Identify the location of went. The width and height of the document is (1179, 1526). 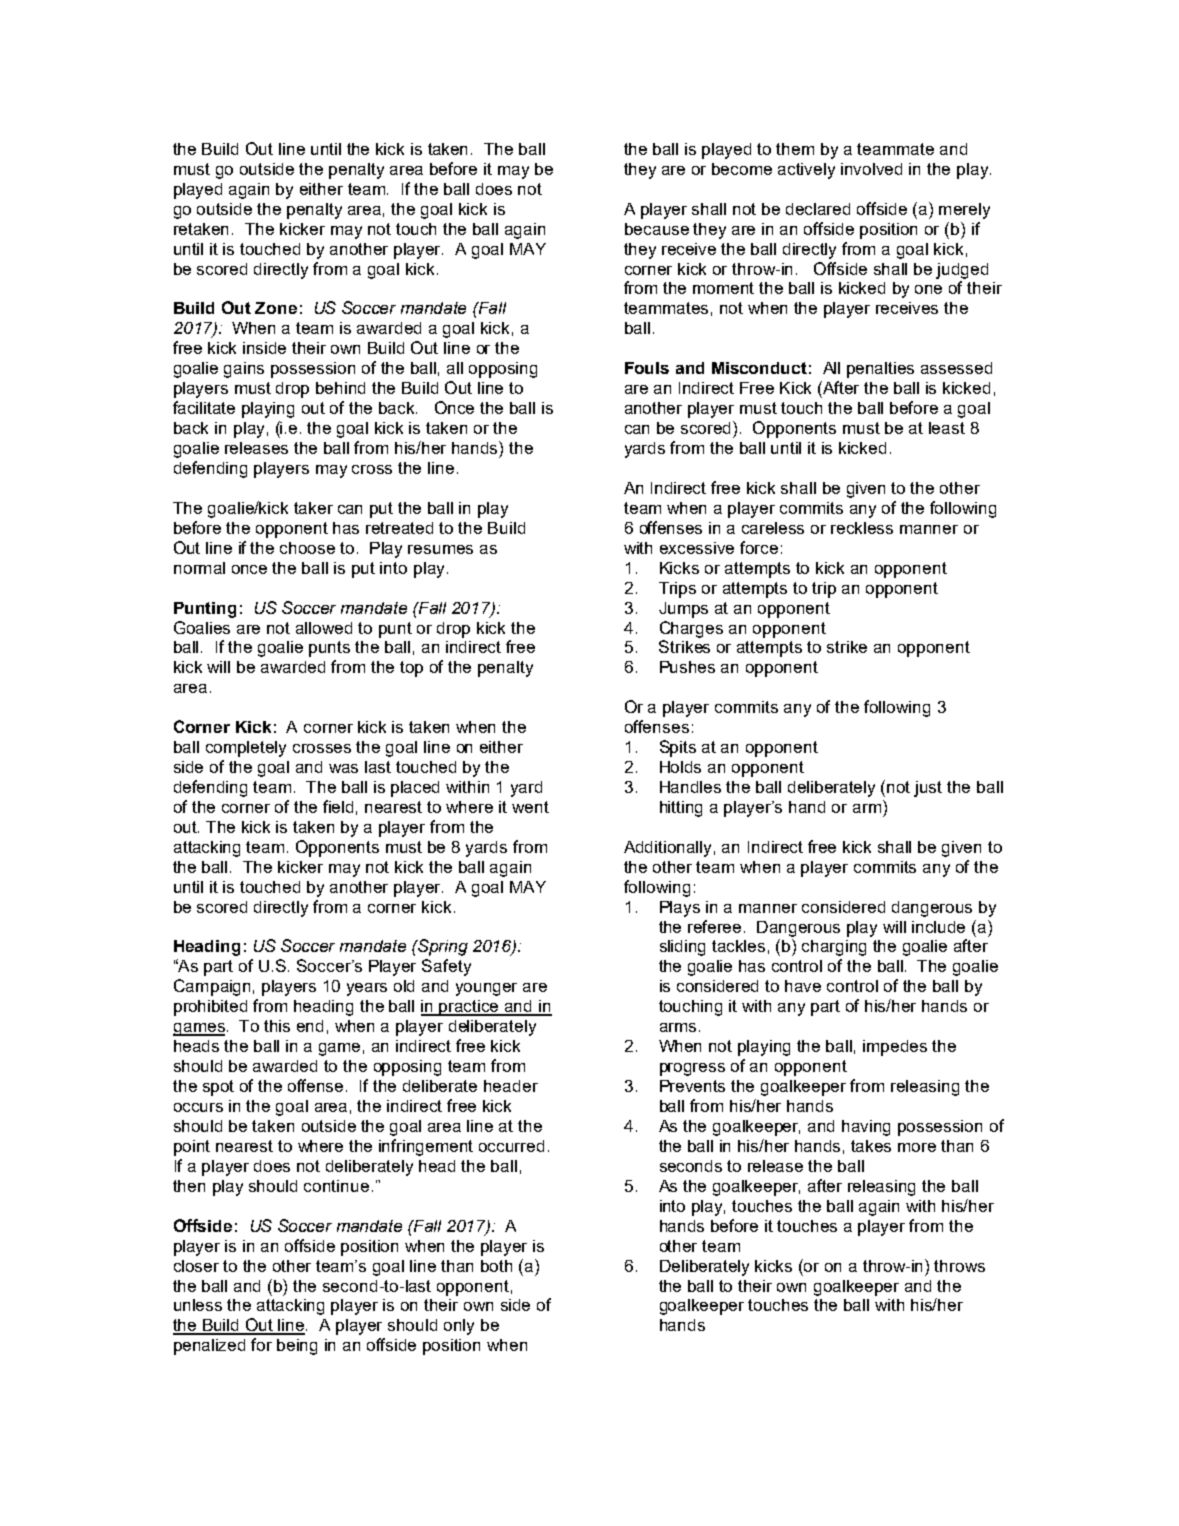
(530, 807).
